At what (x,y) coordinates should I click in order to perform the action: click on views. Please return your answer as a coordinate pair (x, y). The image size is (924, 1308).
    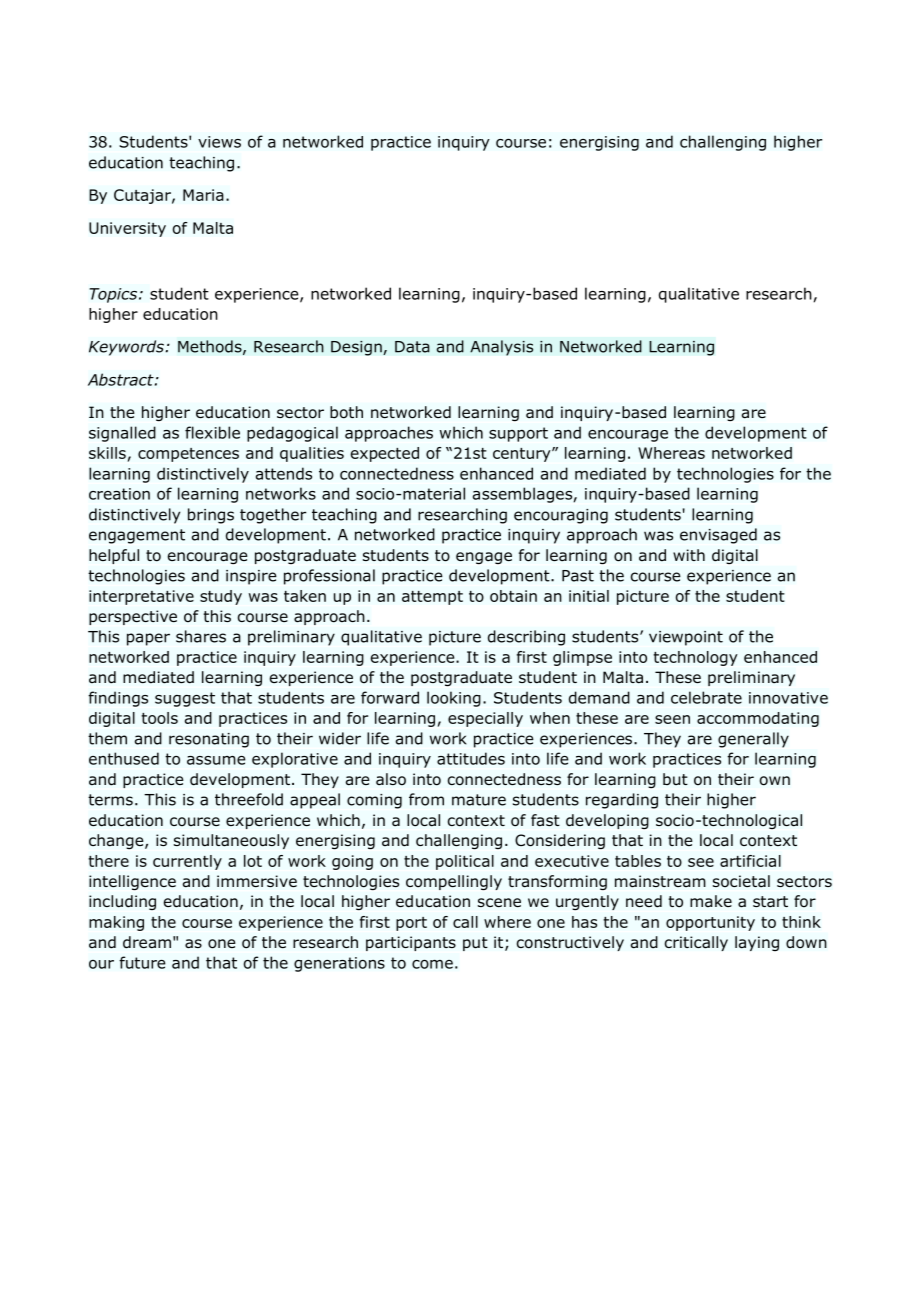
    Looking at the image, I should click on (219, 142).
